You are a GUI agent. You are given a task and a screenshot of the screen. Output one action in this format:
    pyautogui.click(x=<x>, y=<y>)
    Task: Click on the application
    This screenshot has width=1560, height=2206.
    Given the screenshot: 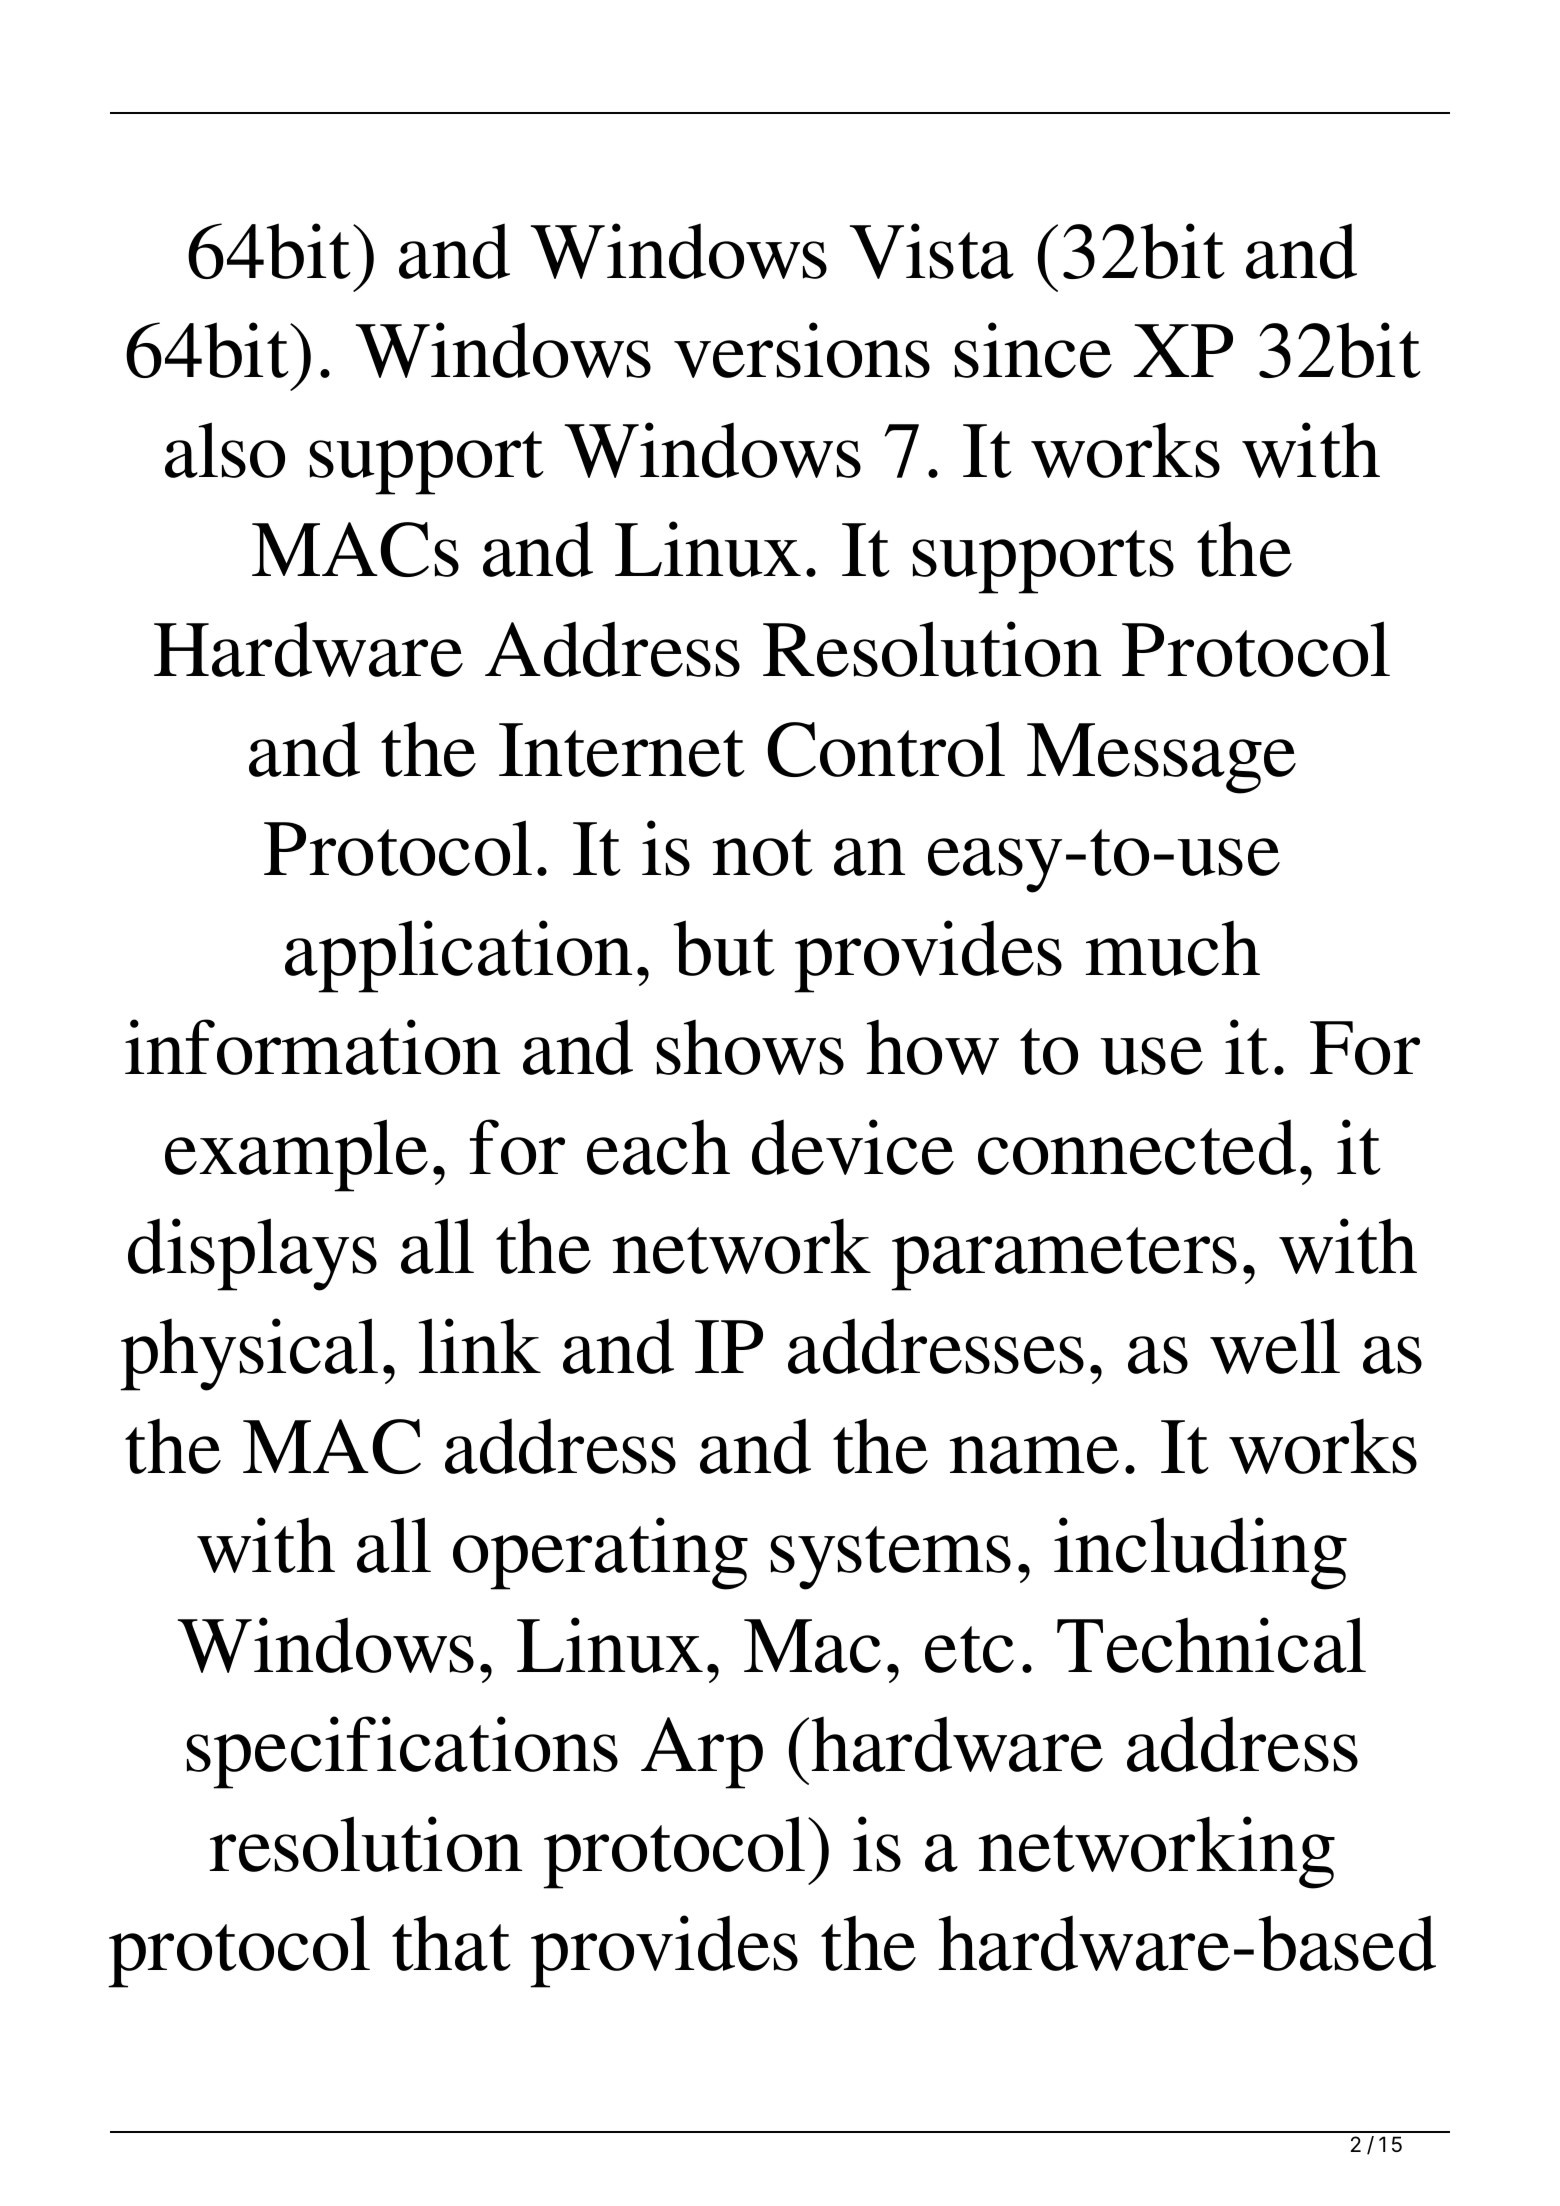 What is the action you would take?
    pyautogui.click(x=458, y=956)
